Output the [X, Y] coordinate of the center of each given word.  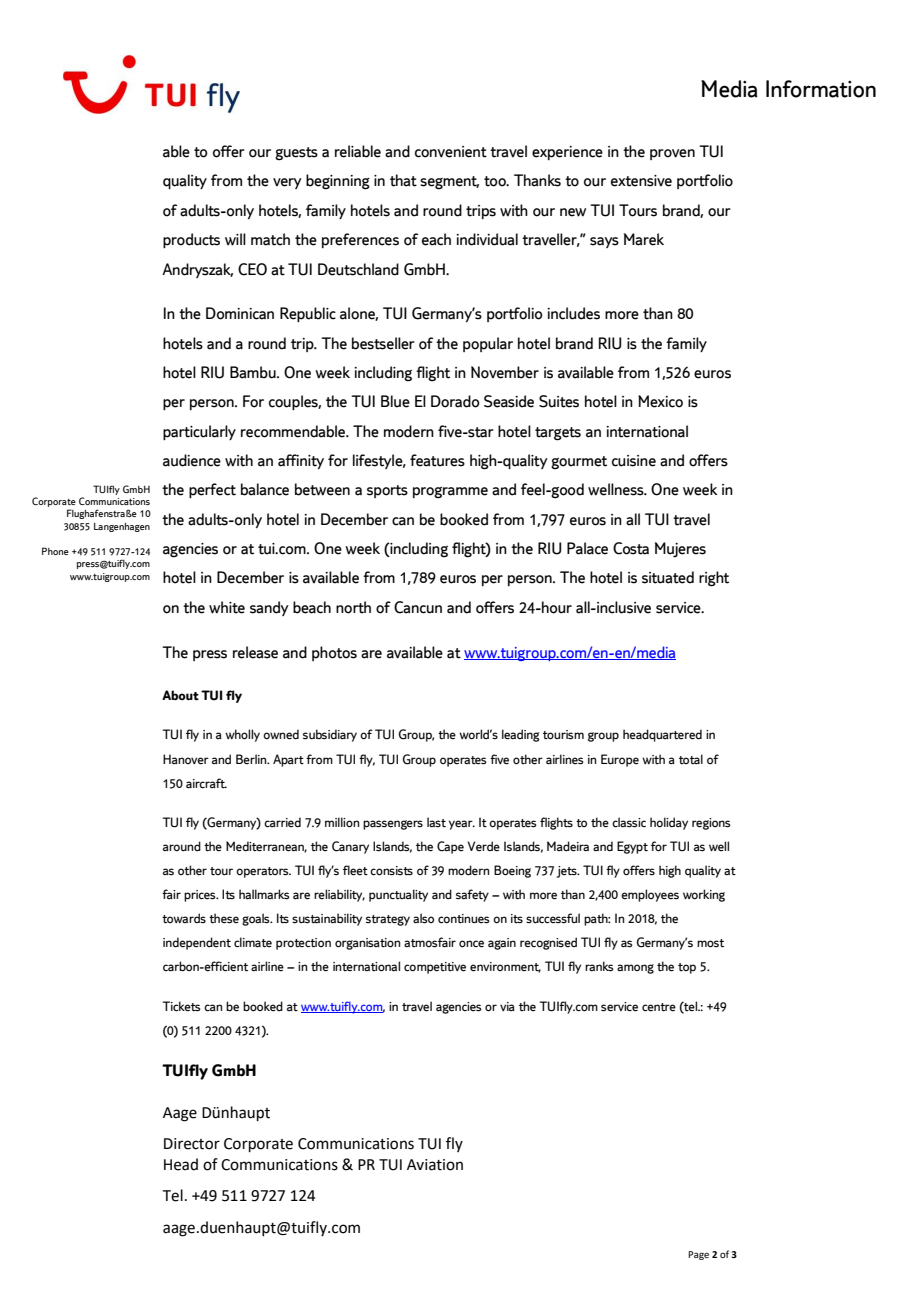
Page [698, 1255]
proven [672, 154]
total [691, 759]
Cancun [418, 607]
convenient [451, 152]
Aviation [435, 1165]
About [180, 695]
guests [296, 154]
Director [192, 1144]
